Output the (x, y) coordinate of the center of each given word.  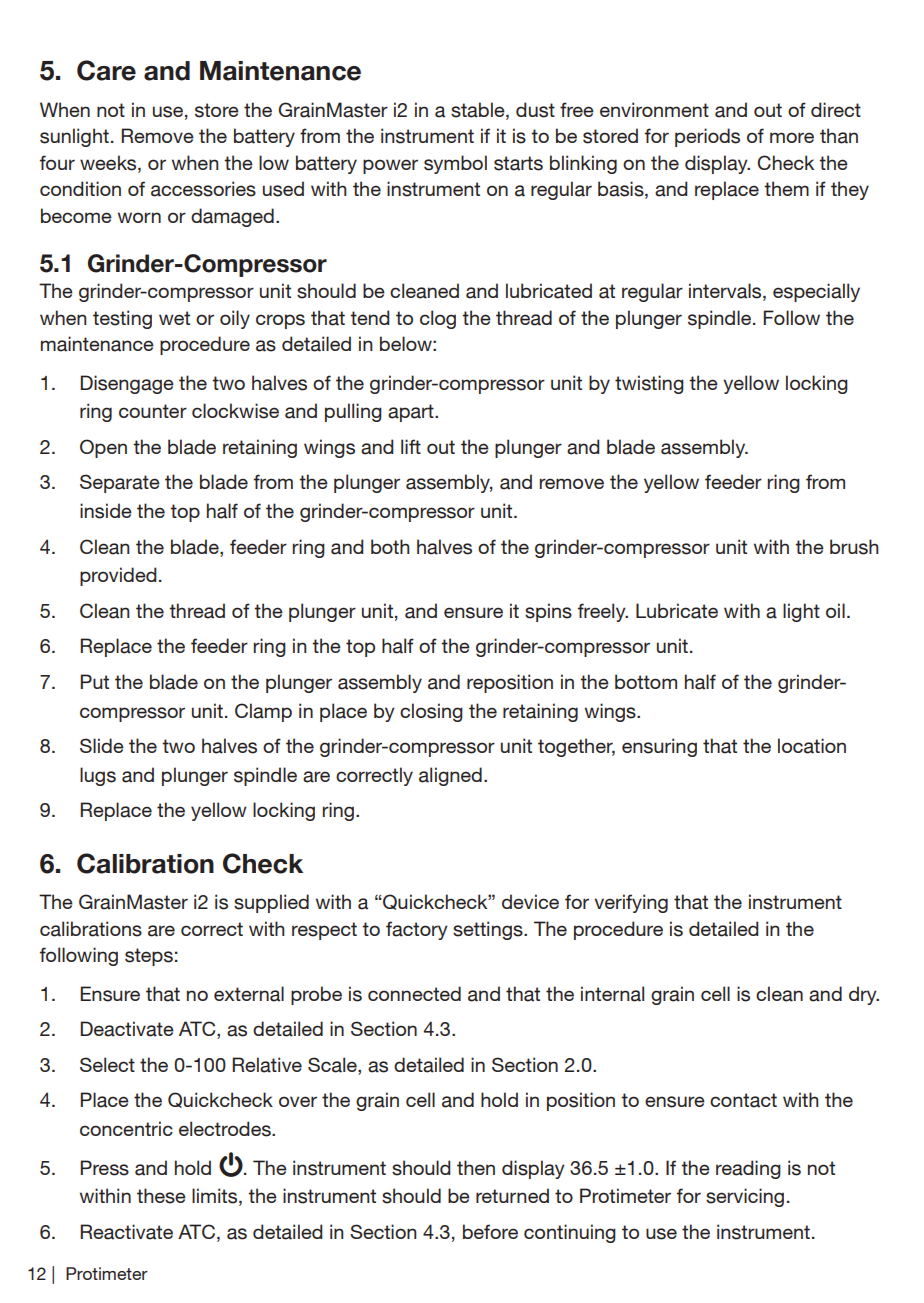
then (476, 1167)
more (792, 137)
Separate (120, 483)
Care (106, 70)
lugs (98, 776)
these (161, 1196)
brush (854, 547)
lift (411, 446)
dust (535, 110)
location (812, 746)
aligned (450, 776)
